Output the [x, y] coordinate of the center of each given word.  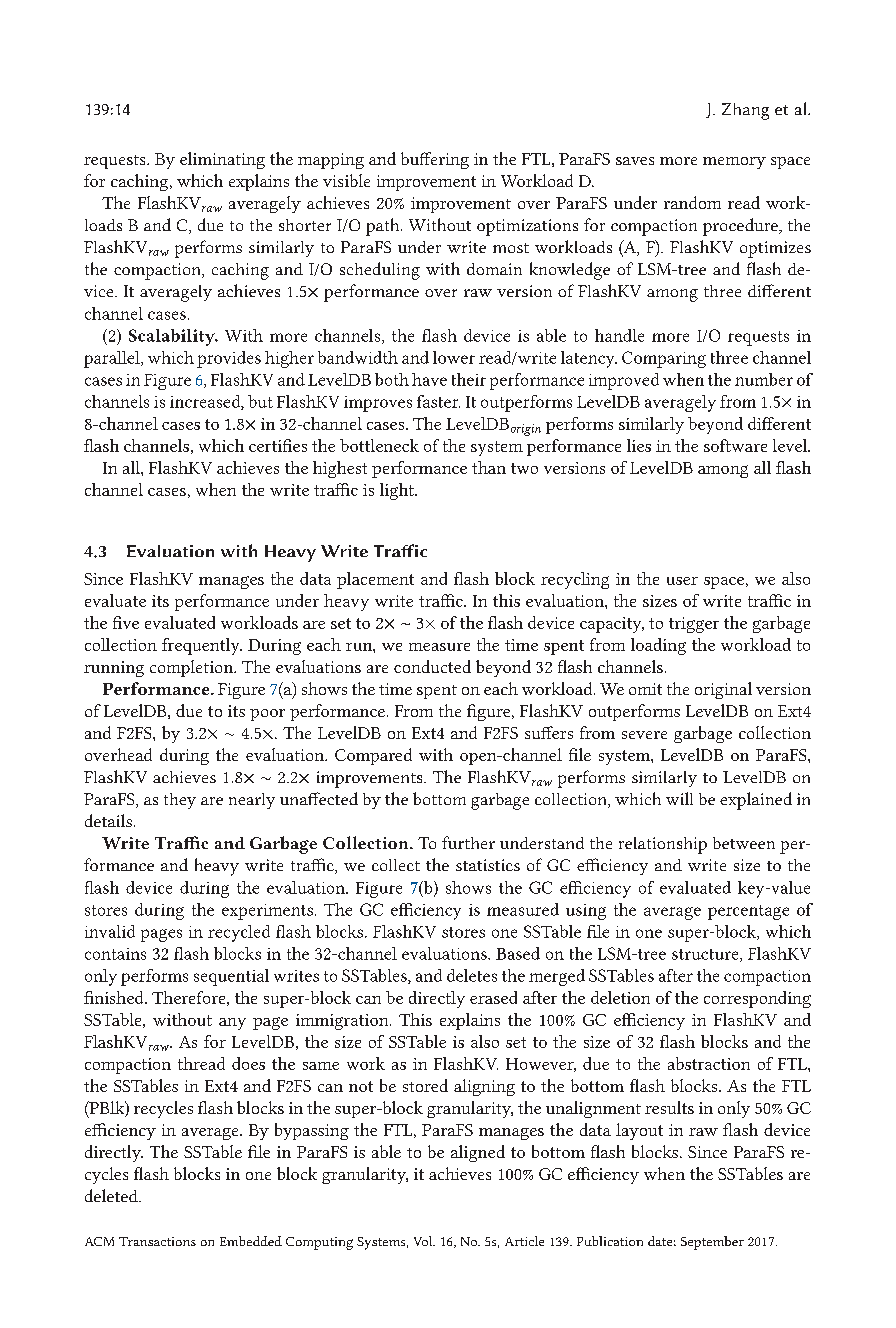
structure [706, 955]
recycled [239, 933]
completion [193, 668]
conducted [432, 666]
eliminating [222, 160]
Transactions [157, 1241]
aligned [478, 1153]
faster [438, 401]
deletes [472, 975]
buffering [435, 160]
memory [734, 163]
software [735, 445]
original [723, 690]
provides [229, 359]
